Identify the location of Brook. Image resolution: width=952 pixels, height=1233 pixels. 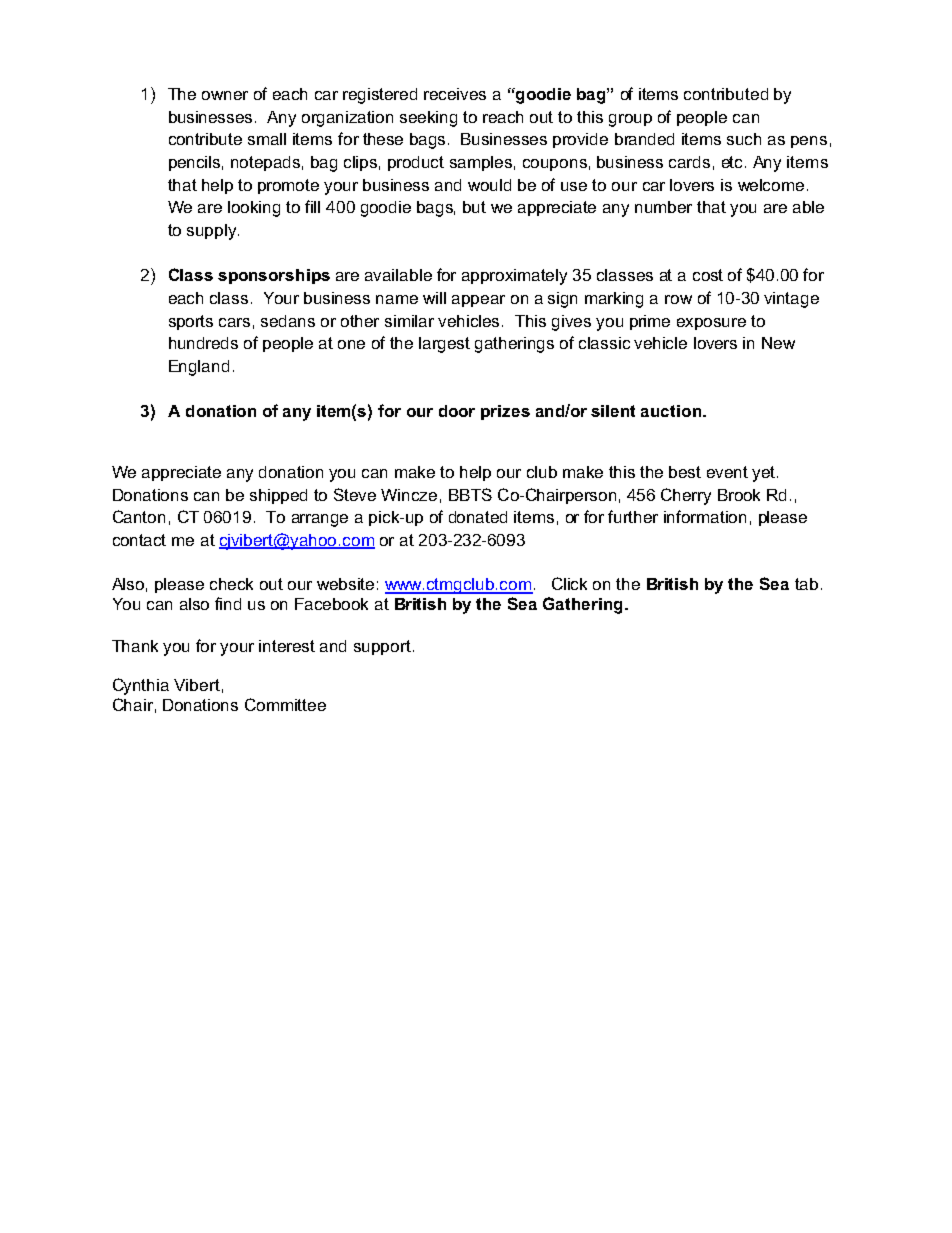
(739, 495).
